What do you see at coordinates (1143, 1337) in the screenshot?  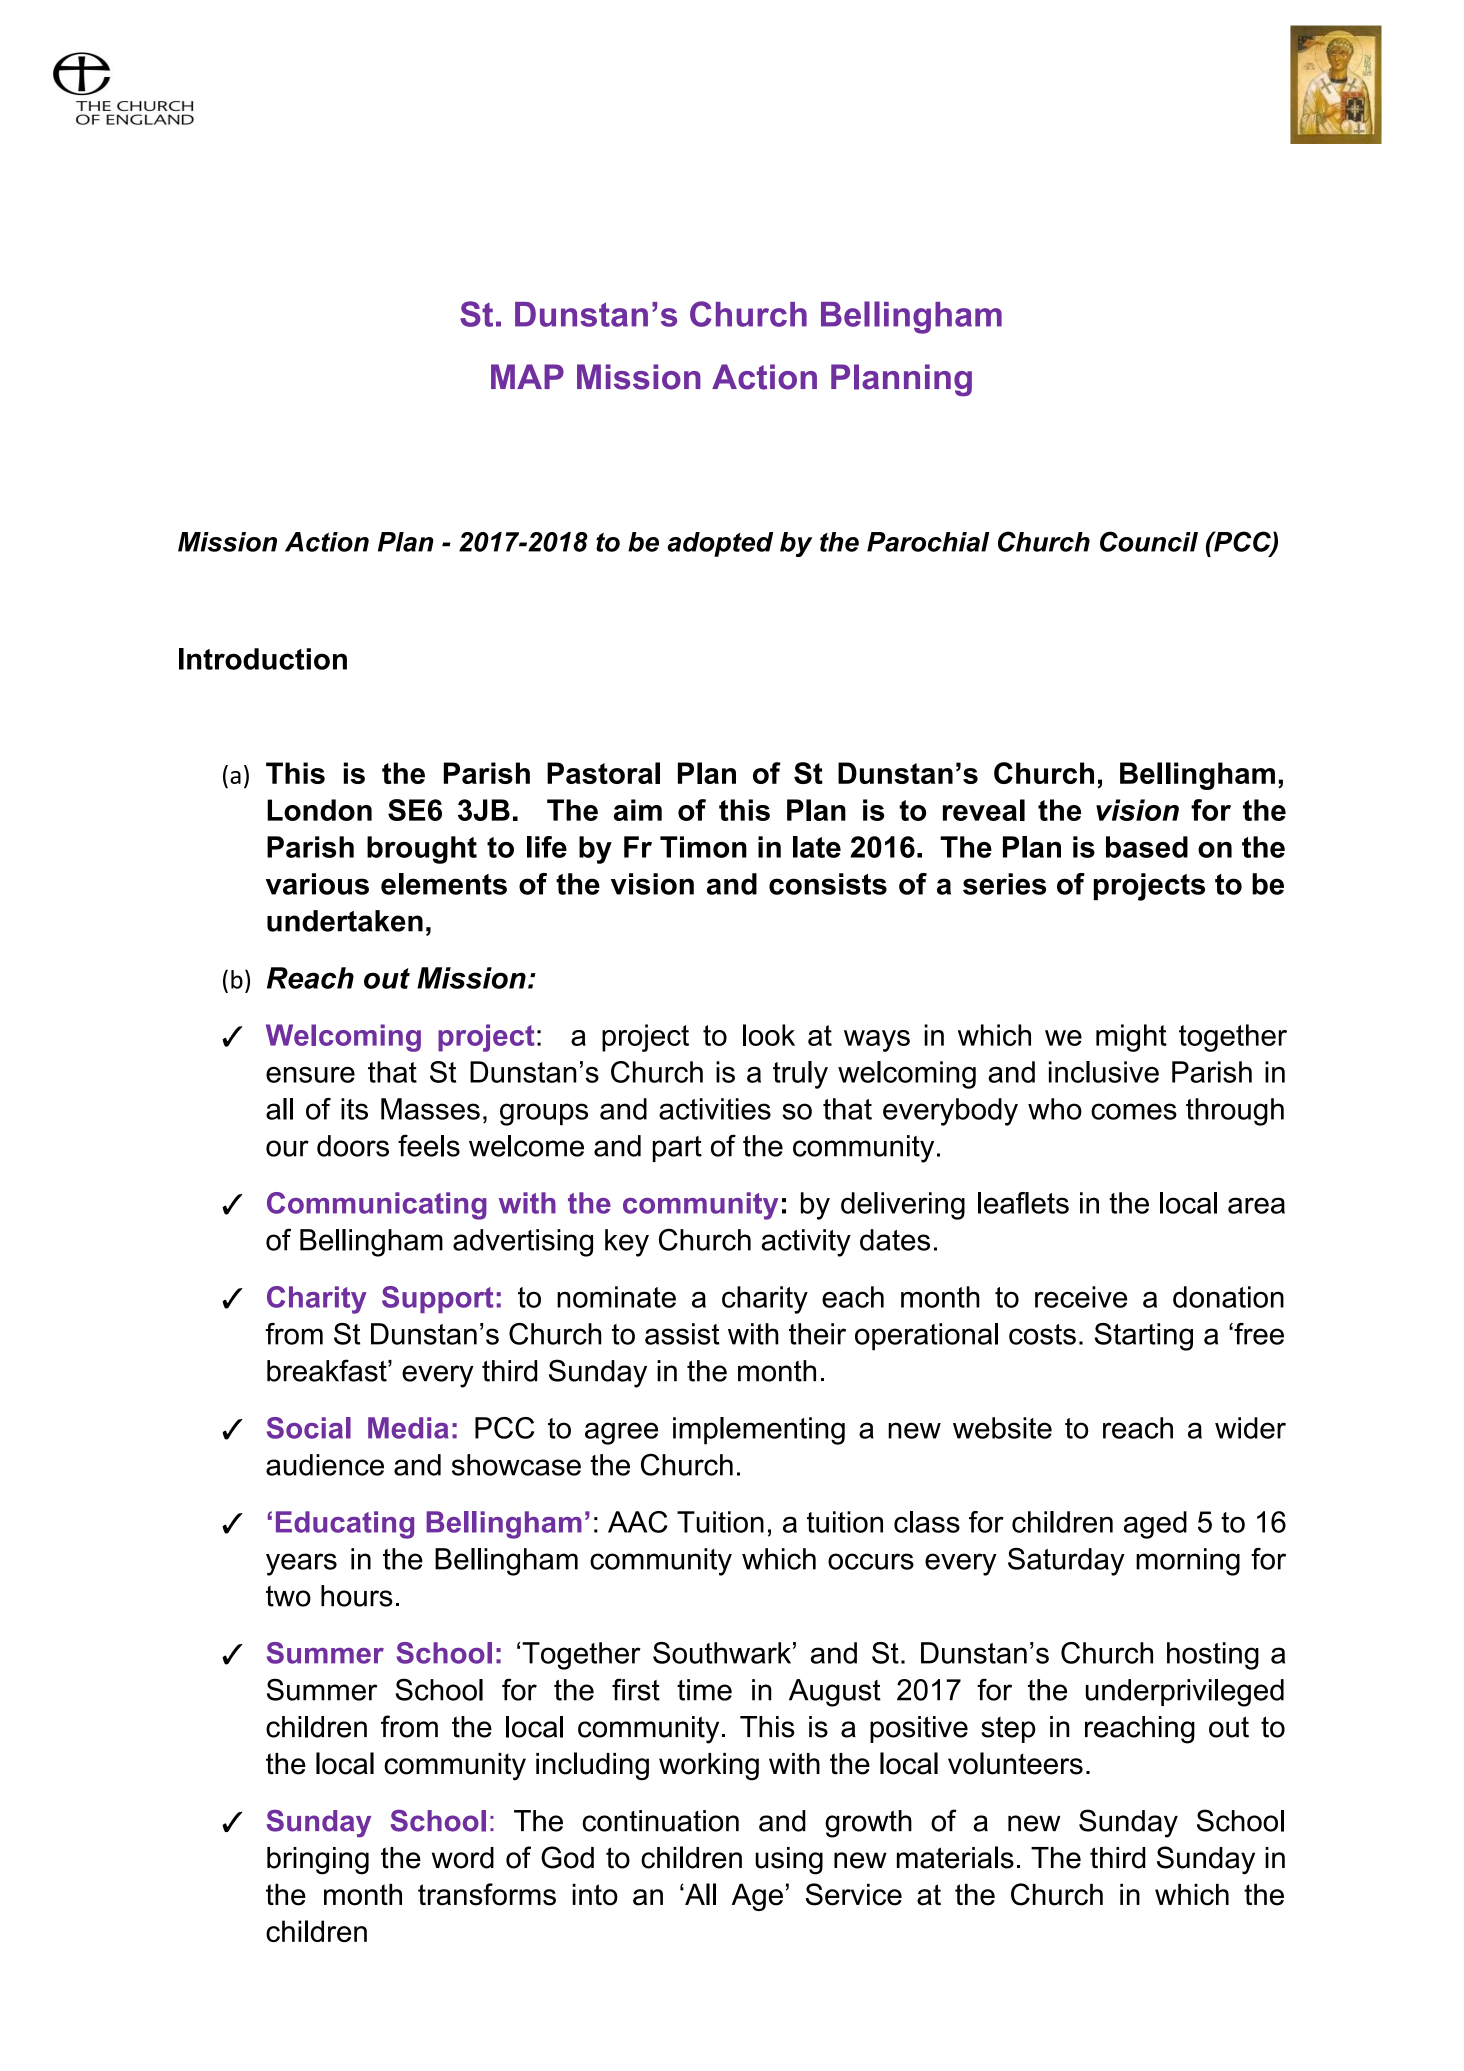 I see `Starting` at bounding box center [1143, 1337].
